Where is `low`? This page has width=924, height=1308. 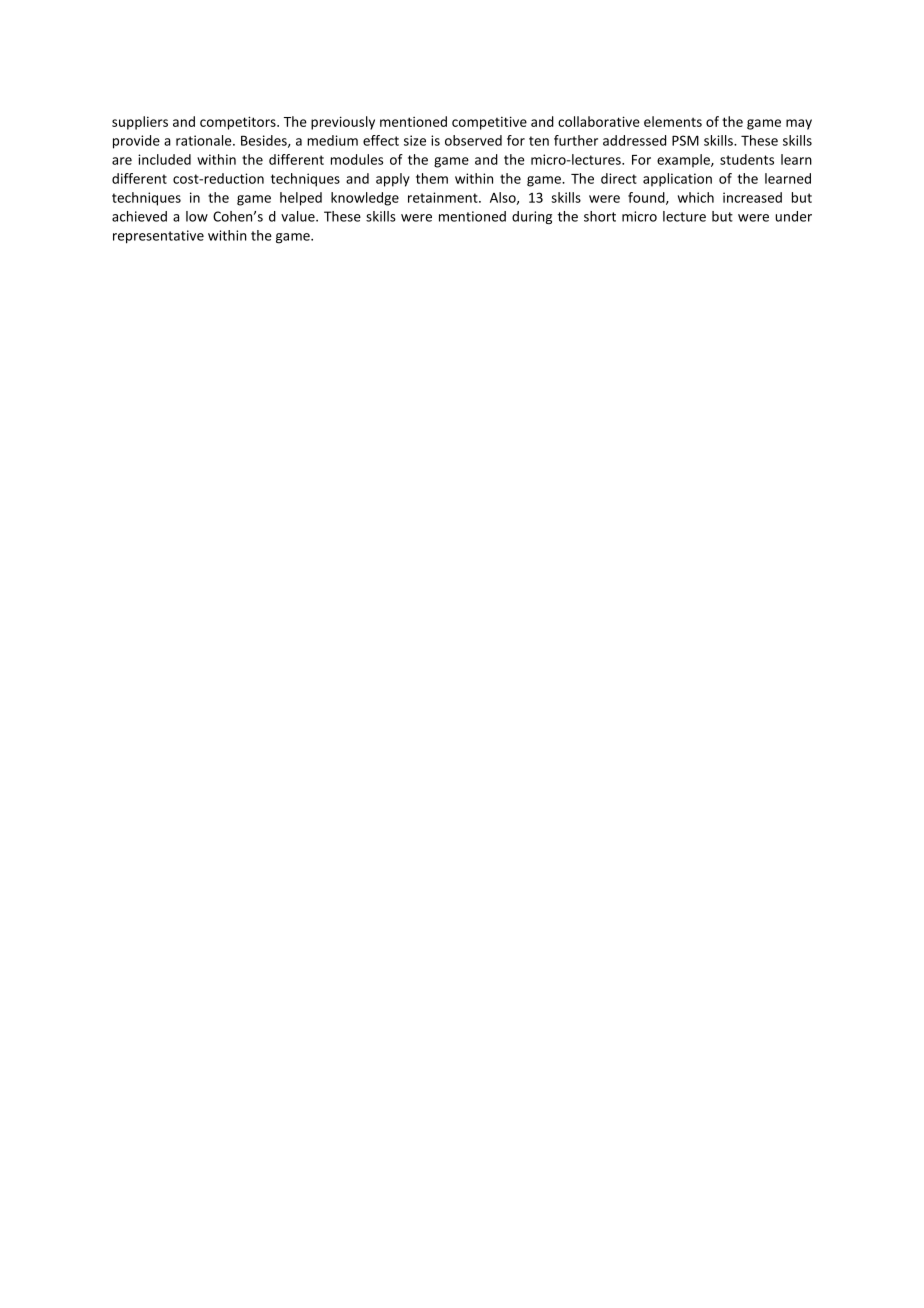 low is located at coordinates (197, 216).
